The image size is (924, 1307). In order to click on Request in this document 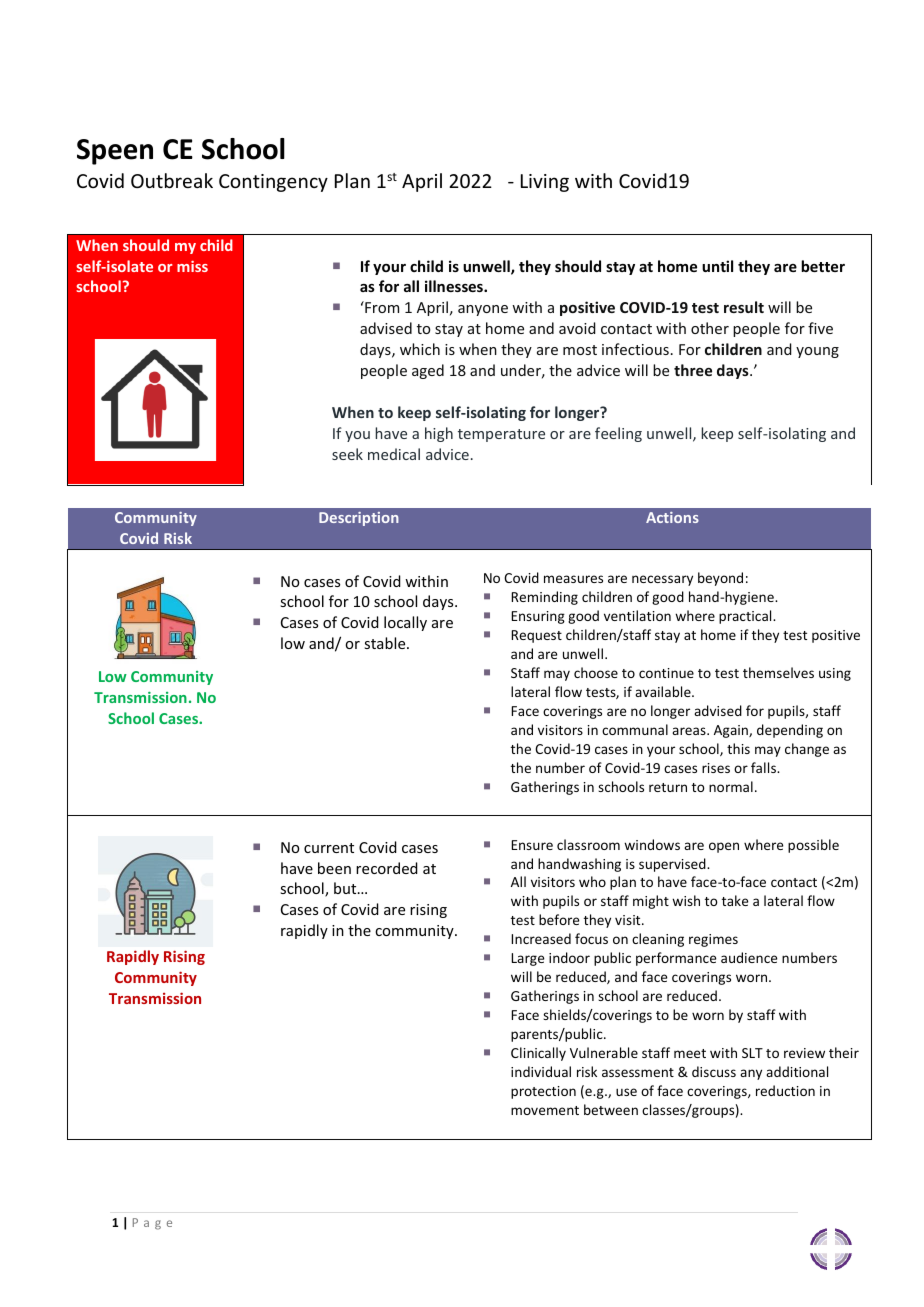, I will do `click(536, 636)`.
